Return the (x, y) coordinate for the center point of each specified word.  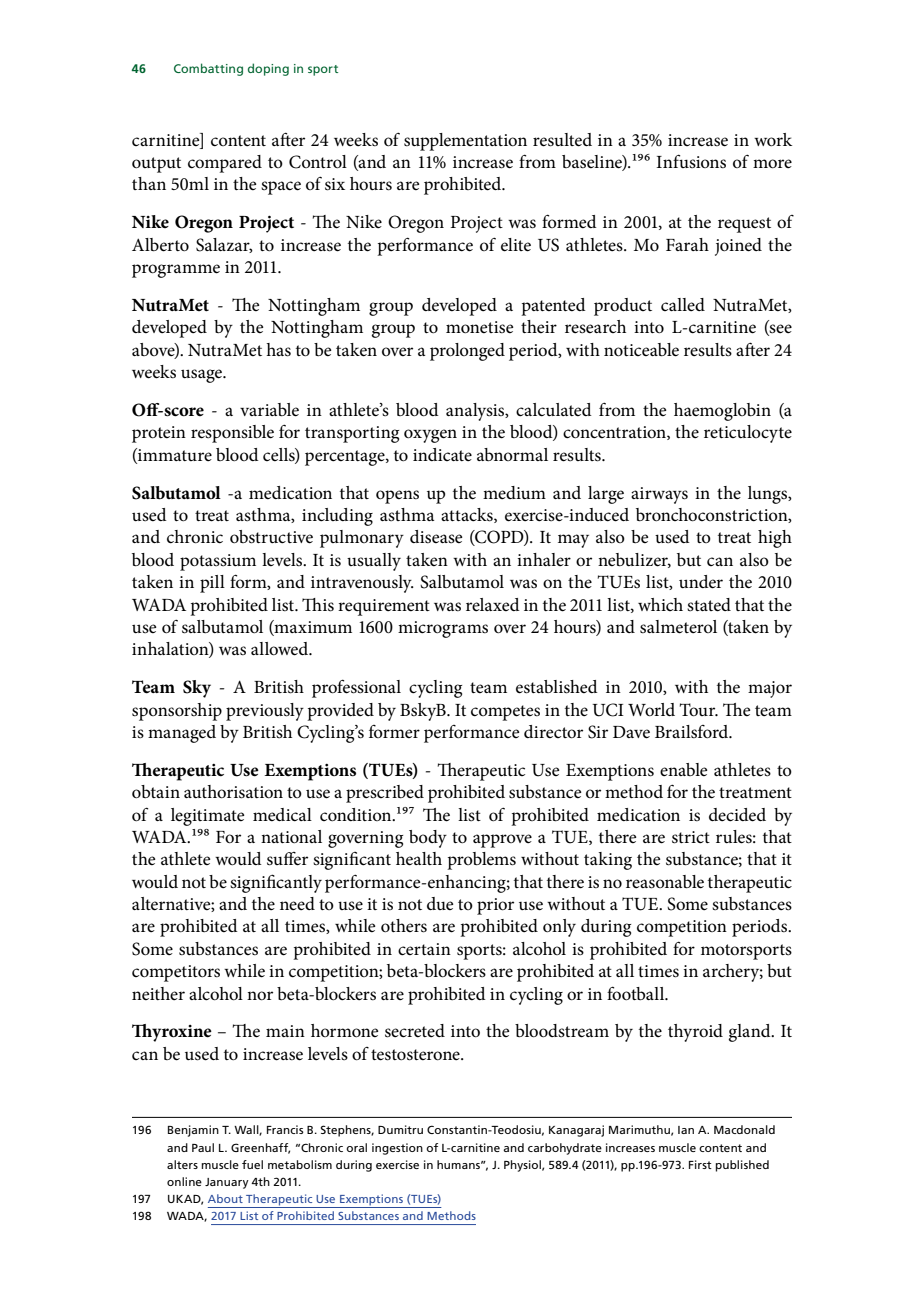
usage (202, 376)
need (297, 903)
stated (709, 605)
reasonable (665, 882)
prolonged (467, 352)
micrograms (443, 629)
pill (212, 584)
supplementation (465, 142)
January (227, 1183)
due (440, 903)
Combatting (208, 69)
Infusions (691, 161)
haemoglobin (722, 412)
